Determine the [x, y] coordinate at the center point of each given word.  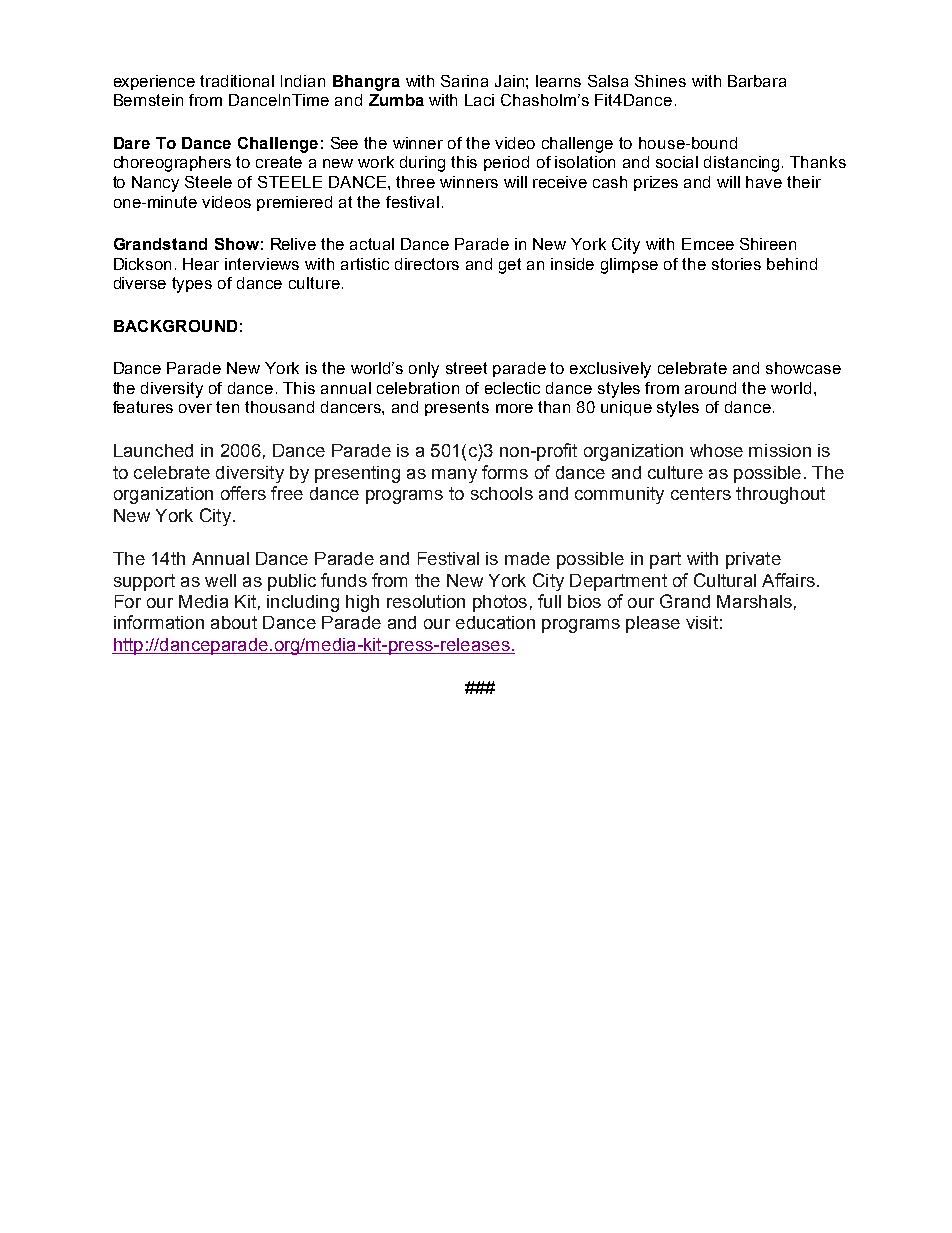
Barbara [757, 81]
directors [427, 264]
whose [716, 450]
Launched [153, 450]
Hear [201, 264]
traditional [237, 81]
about [234, 622]
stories [736, 264]
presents [457, 408]
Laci [479, 100]
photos [500, 603]
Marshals [754, 601]
